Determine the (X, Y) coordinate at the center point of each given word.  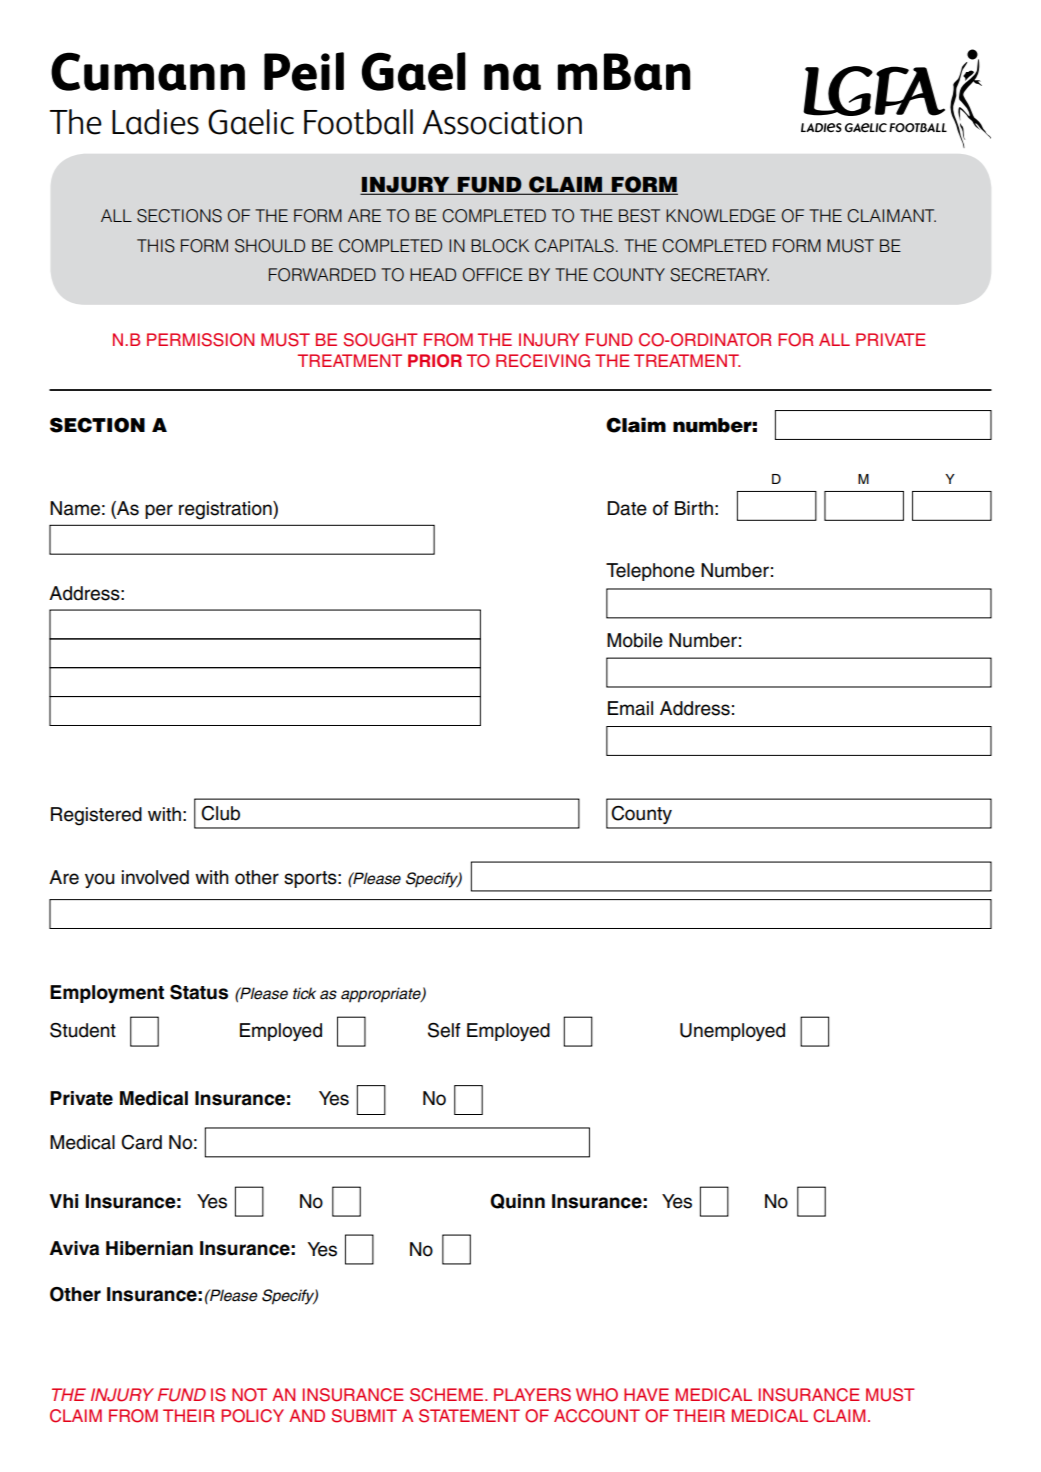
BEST (639, 216)
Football (358, 122)
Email (630, 708)
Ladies (155, 122)
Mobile (635, 640)
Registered (96, 816)
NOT (249, 1395)
